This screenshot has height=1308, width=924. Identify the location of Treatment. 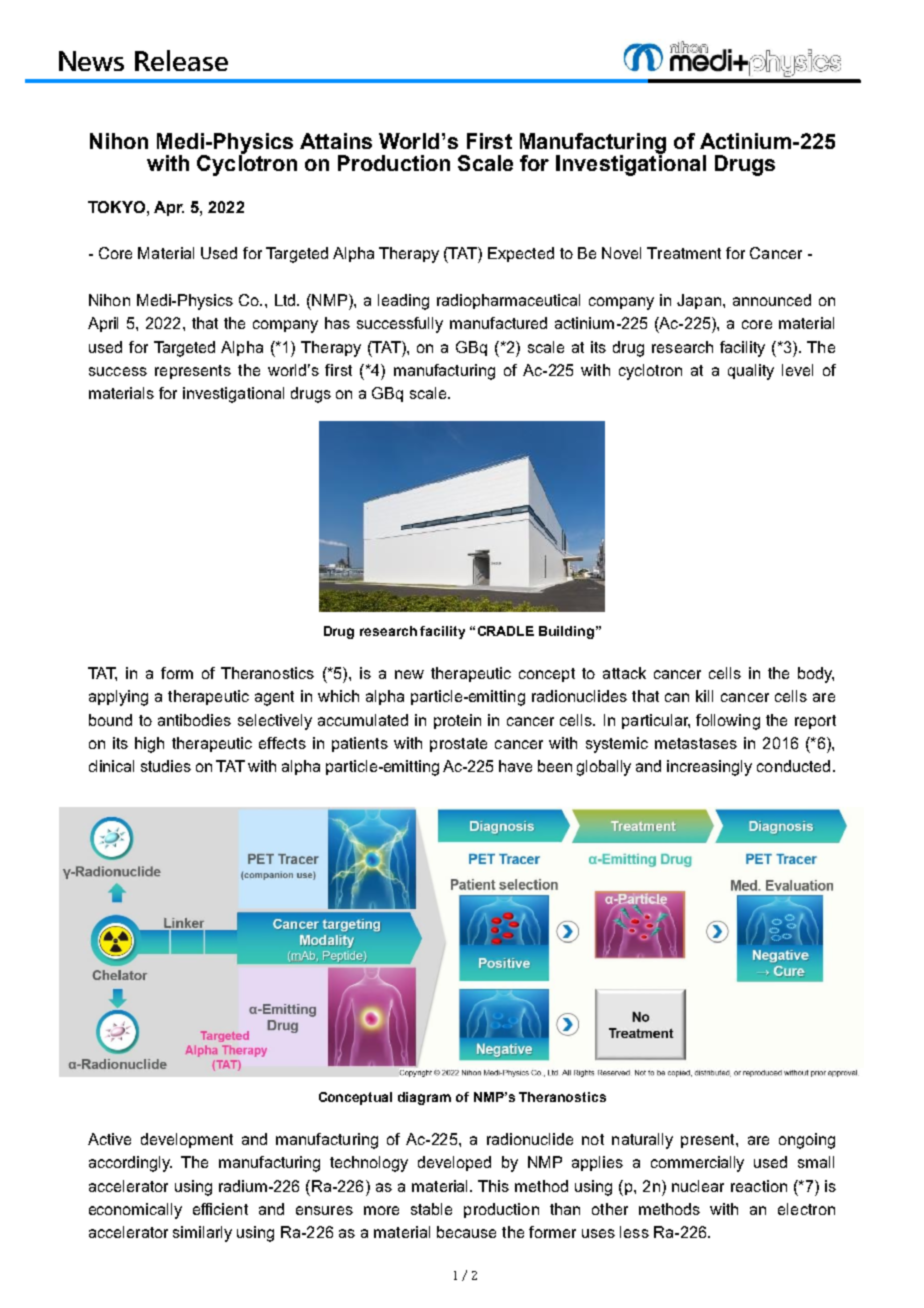
(684, 253).
